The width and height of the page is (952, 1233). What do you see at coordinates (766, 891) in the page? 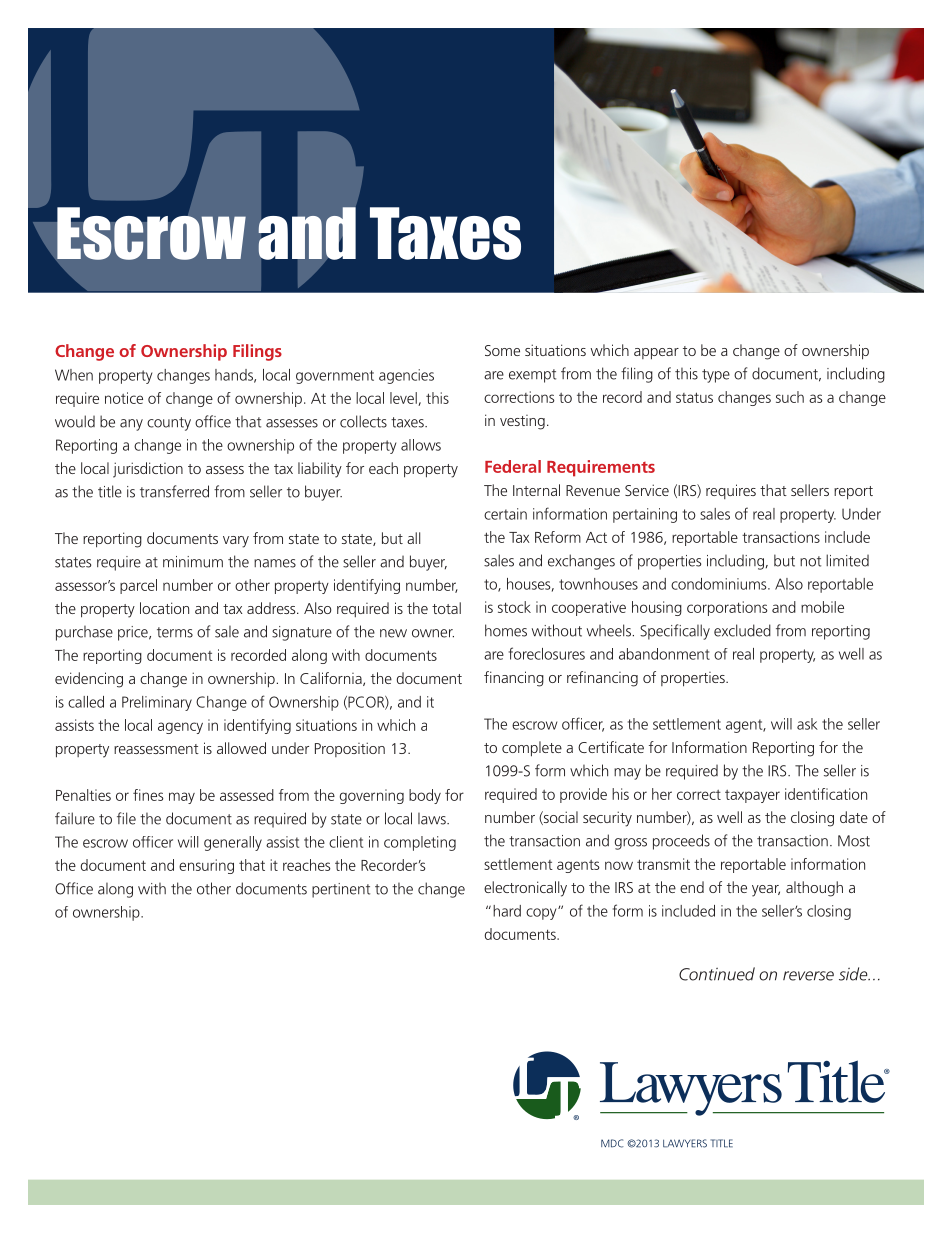
I see `year` at bounding box center [766, 891].
